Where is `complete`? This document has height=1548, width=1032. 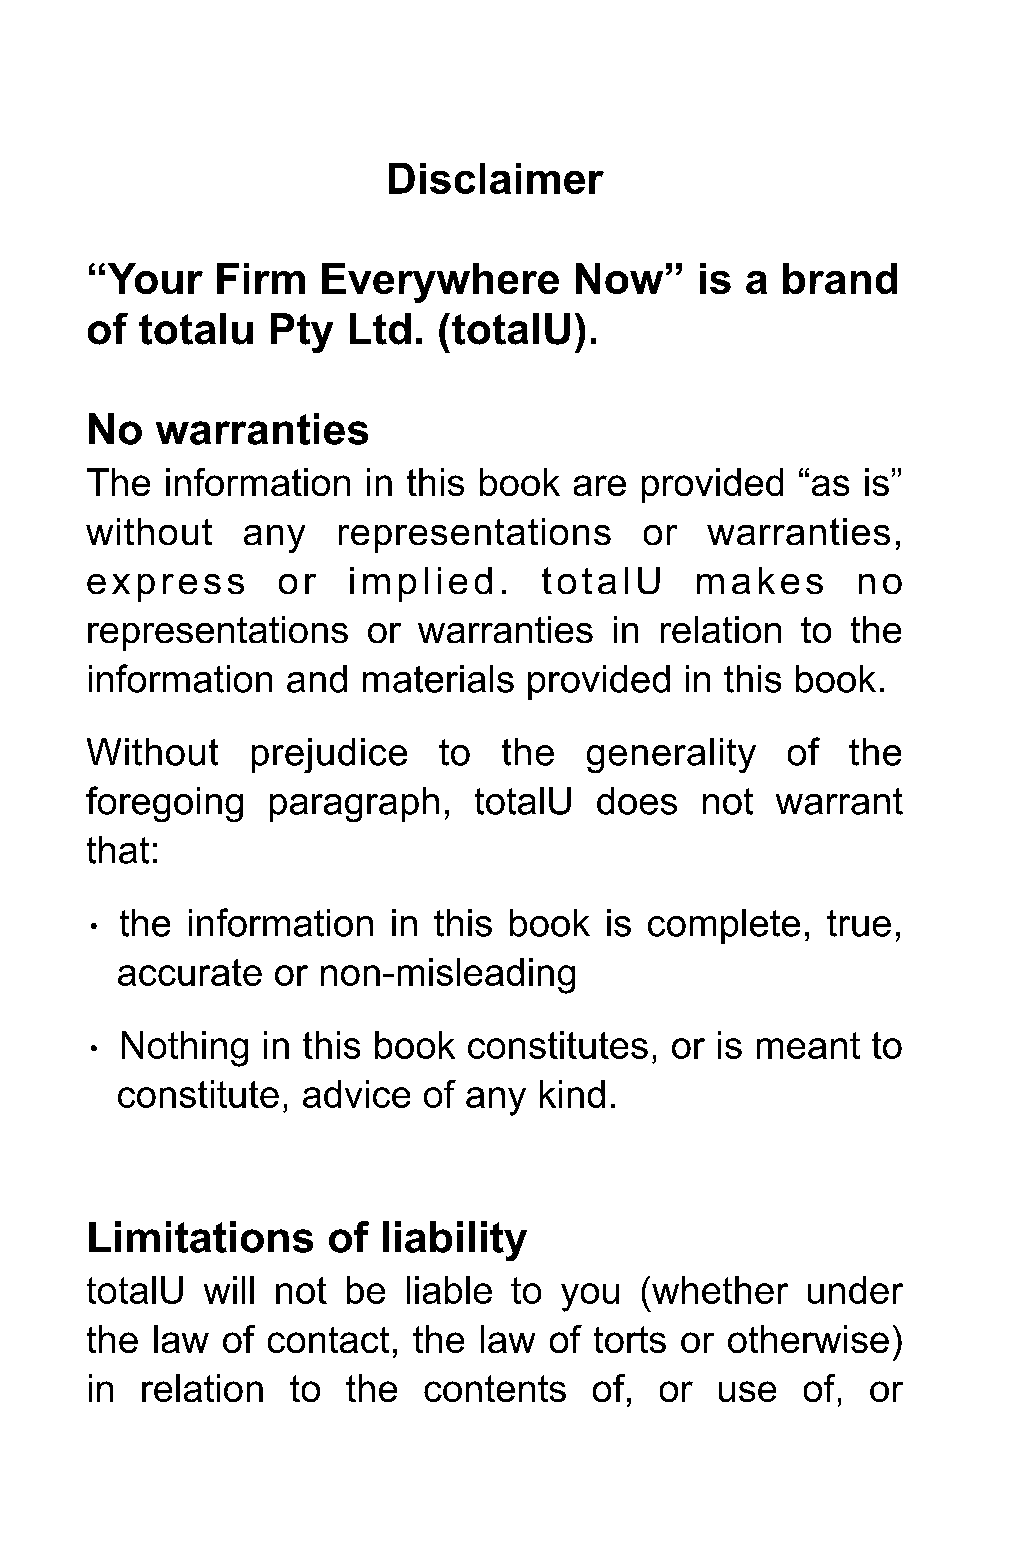 complete is located at coordinates (724, 926).
